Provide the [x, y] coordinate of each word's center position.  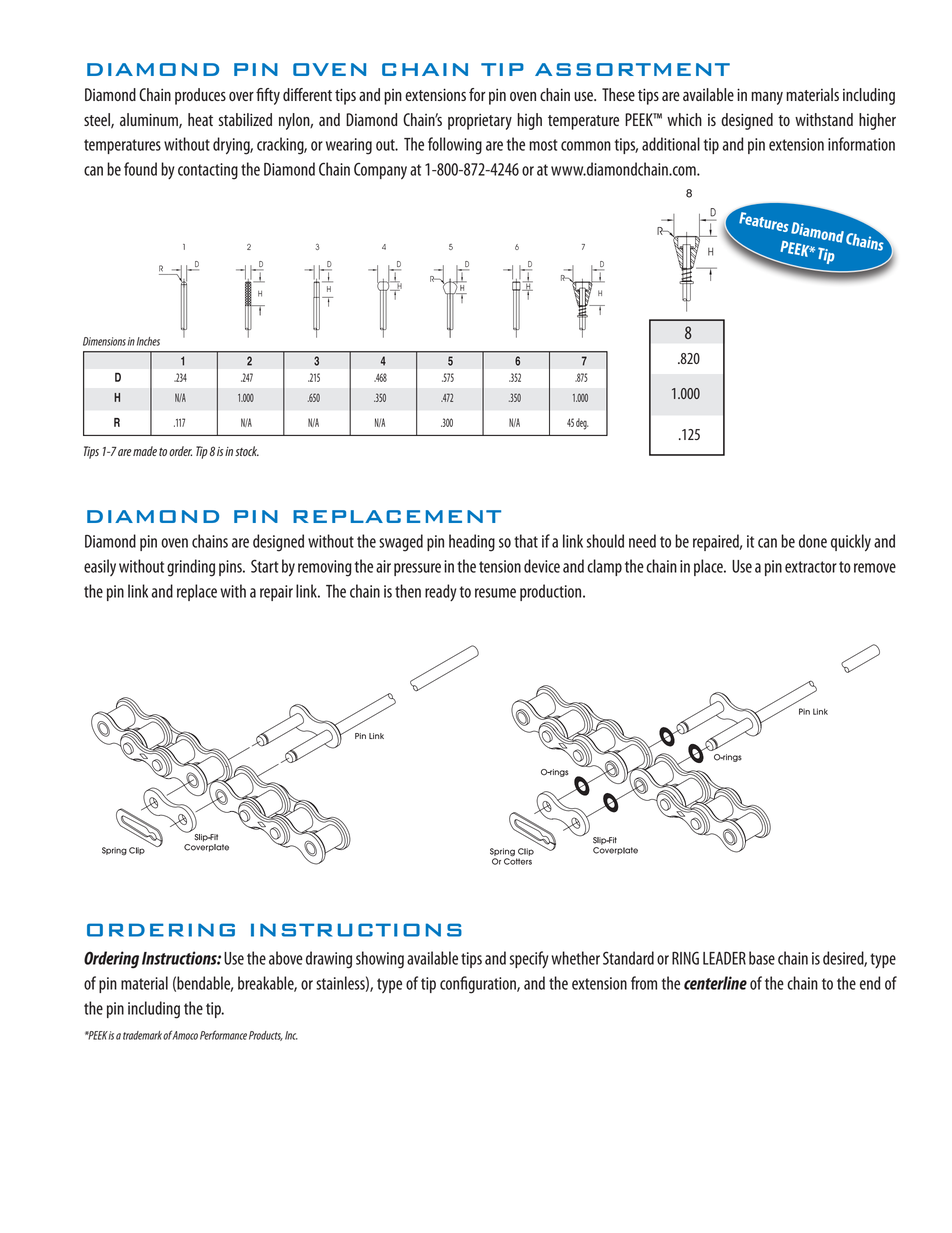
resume [495, 593]
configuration [479, 985]
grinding [191, 568]
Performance [223, 1035]
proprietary [480, 121]
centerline [715, 983]
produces [200, 96]
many [767, 98]
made [145, 451]
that [526, 541]
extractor [811, 567]
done [813, 541]
